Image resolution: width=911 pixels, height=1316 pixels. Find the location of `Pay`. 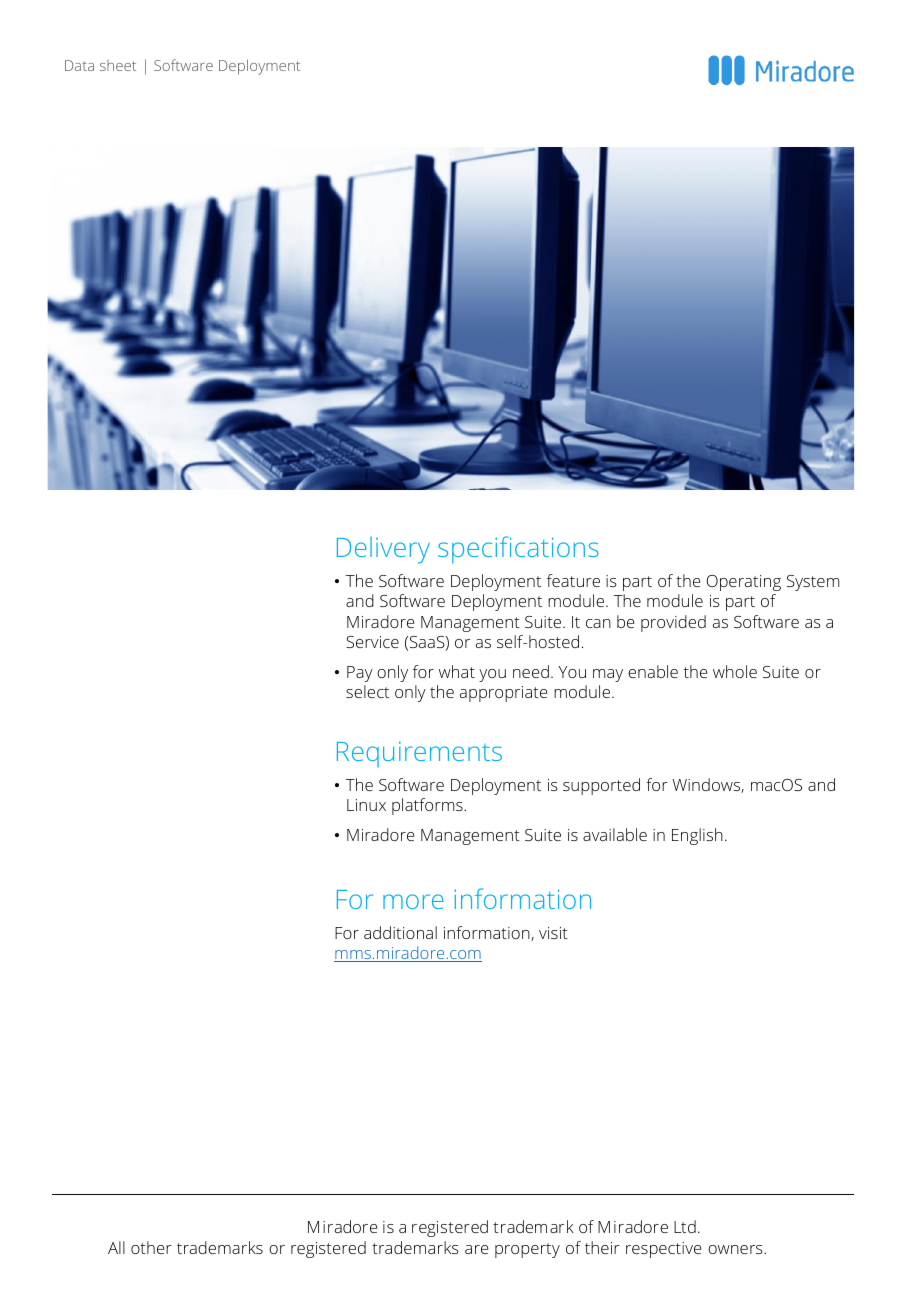

Pay is located at coordinates (360, 674).
